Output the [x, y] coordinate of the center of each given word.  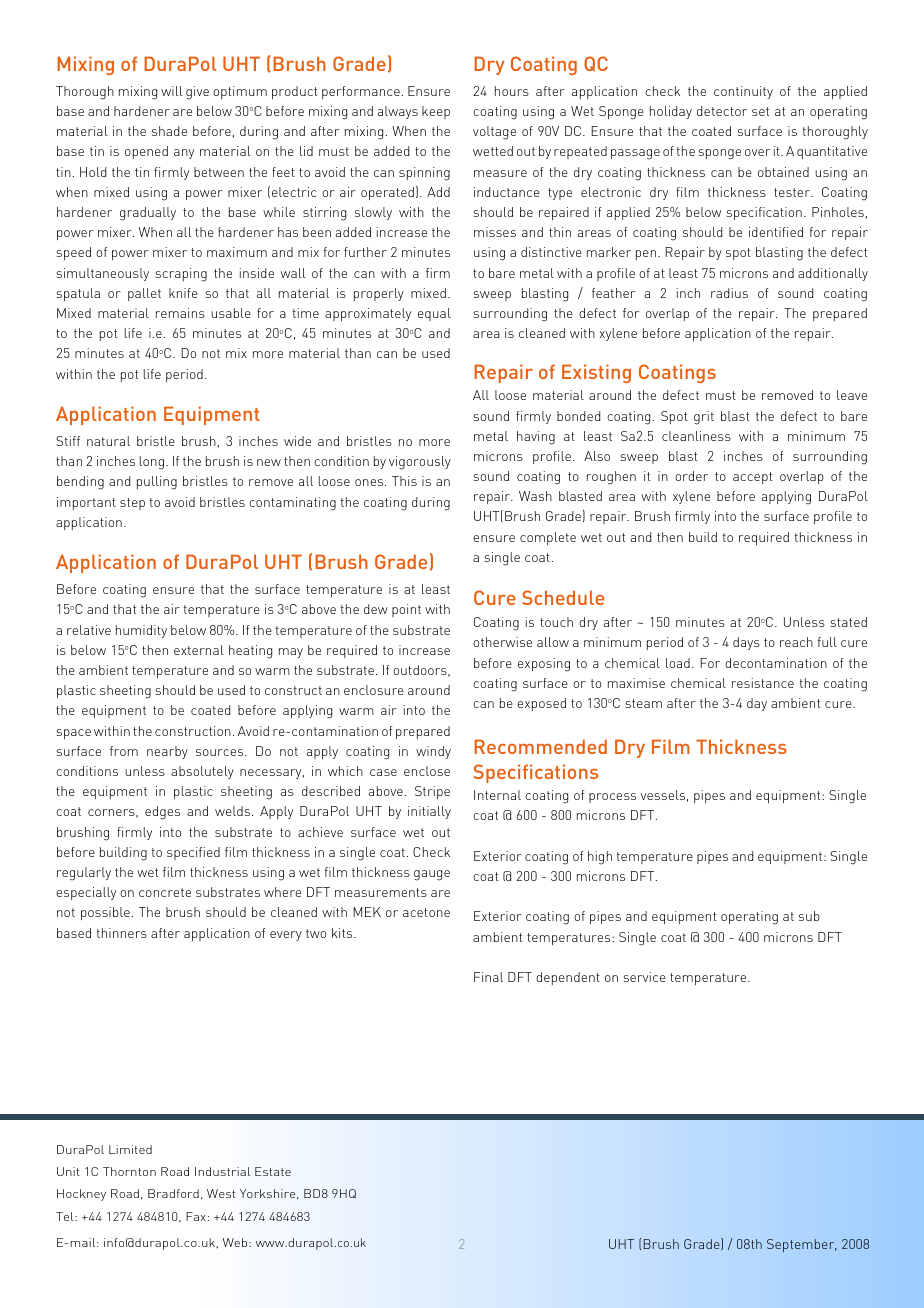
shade [169, 131]
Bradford [173, 1193]
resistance [763, 683]
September [802, 1245]
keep [436, 112]
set [760, 111]
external [199, 650]
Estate [273, 1171]
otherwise [502, 642]
